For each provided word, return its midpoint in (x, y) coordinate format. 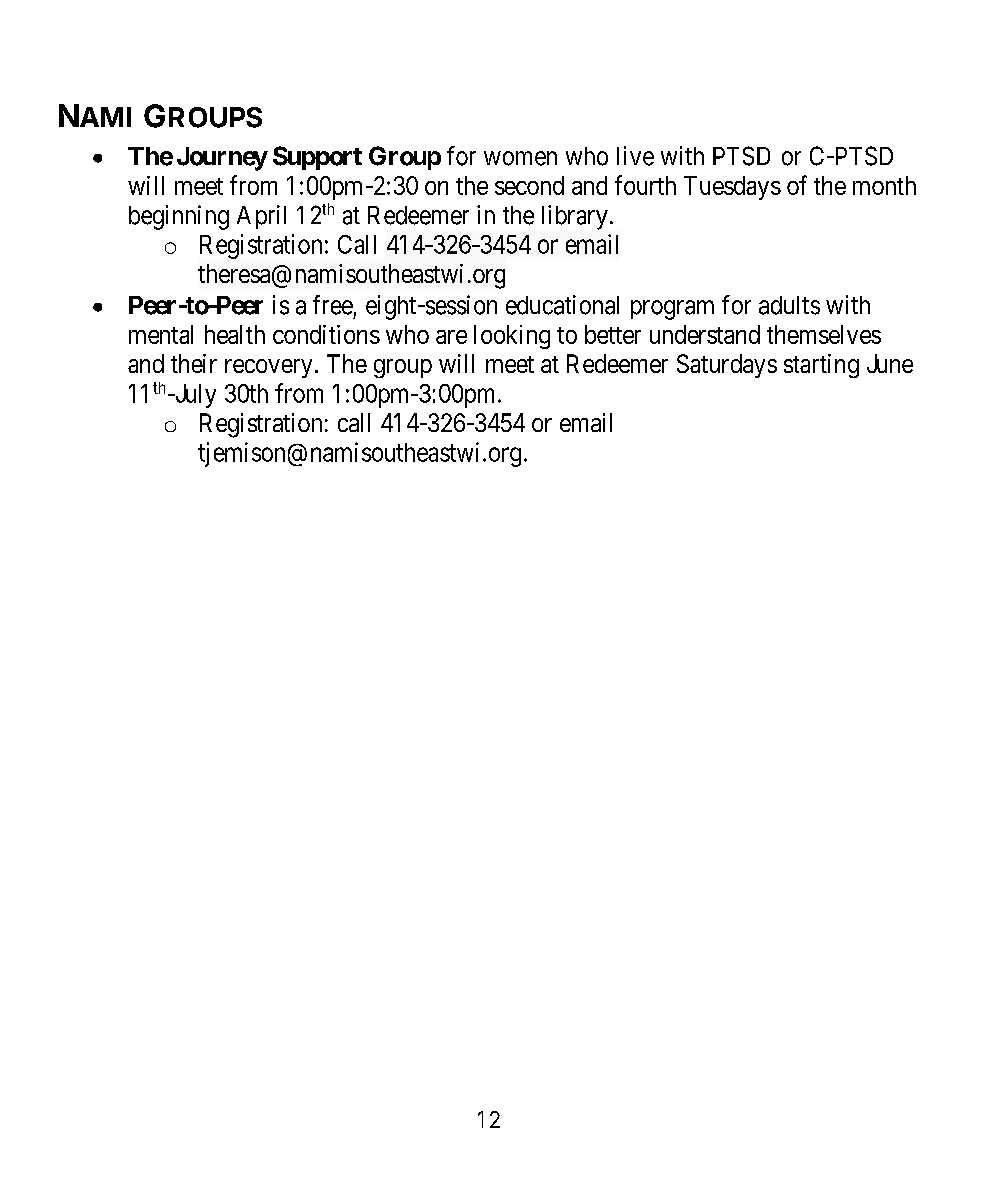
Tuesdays (732, 188)
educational (562, 305)
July (194, 396)
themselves (824, 334)
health (235, 334)
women (520, 158)
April (261, 217)
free (333, 305)
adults (789, 305)
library (575, 217)
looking (512, 337)
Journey (222, 159)
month (884, 185)
